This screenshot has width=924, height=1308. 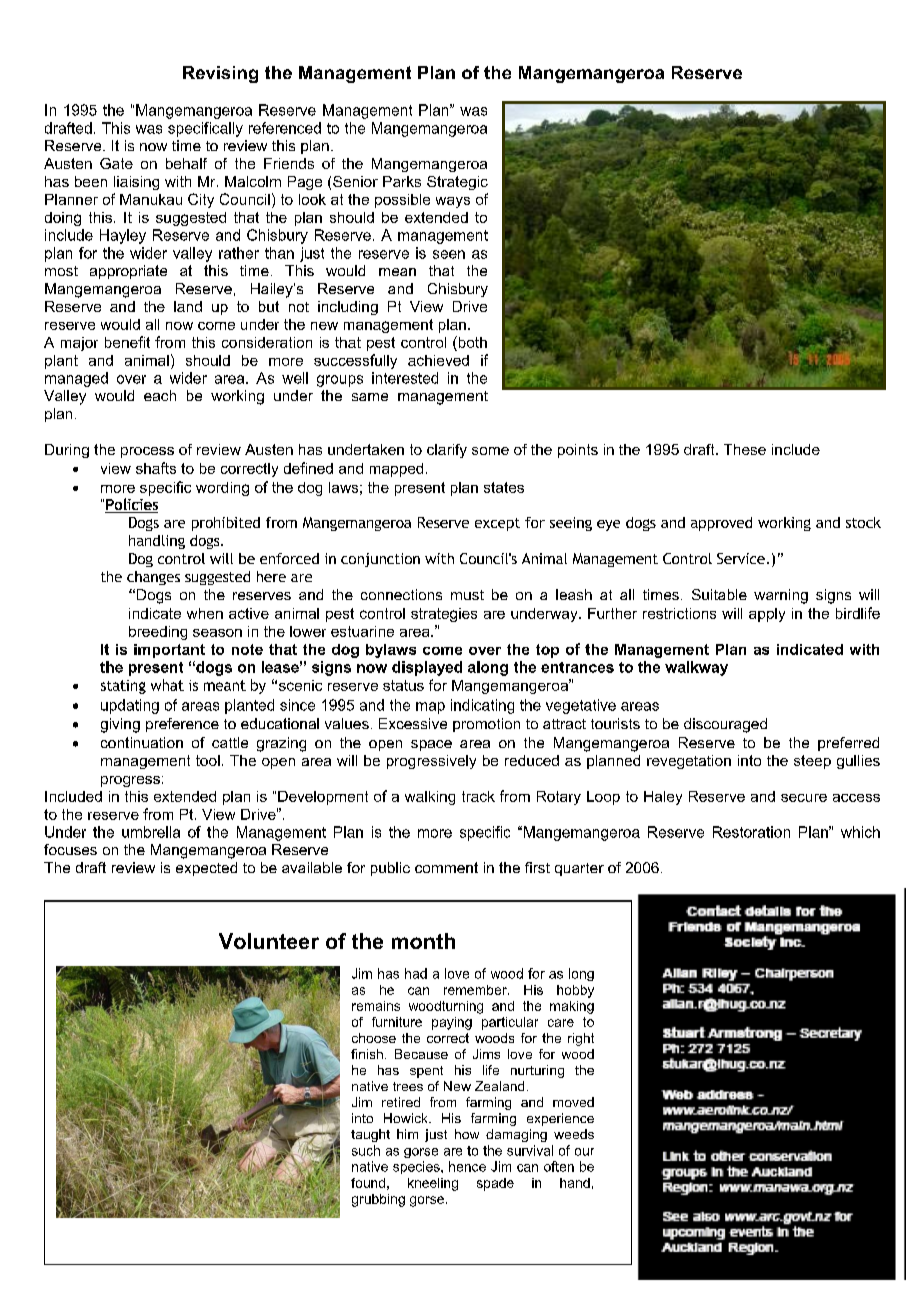 What do you see at coordinates (220, 74) in the screenshot?
I see `Revising` at bounding box center [220, 74].
